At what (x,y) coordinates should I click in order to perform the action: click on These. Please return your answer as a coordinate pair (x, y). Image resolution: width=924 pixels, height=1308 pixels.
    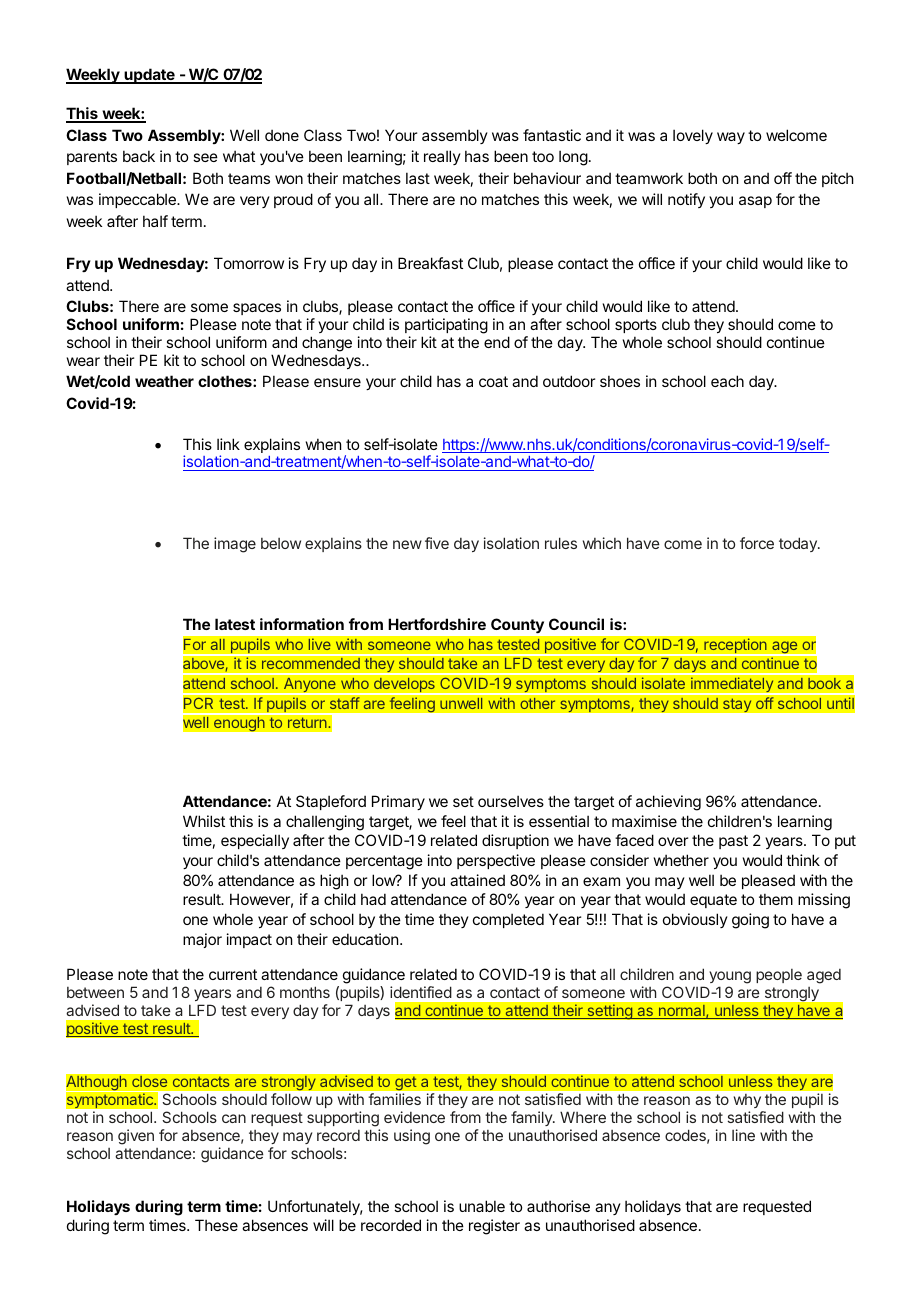
    Looking at the image, I should click on (216, 1225).
